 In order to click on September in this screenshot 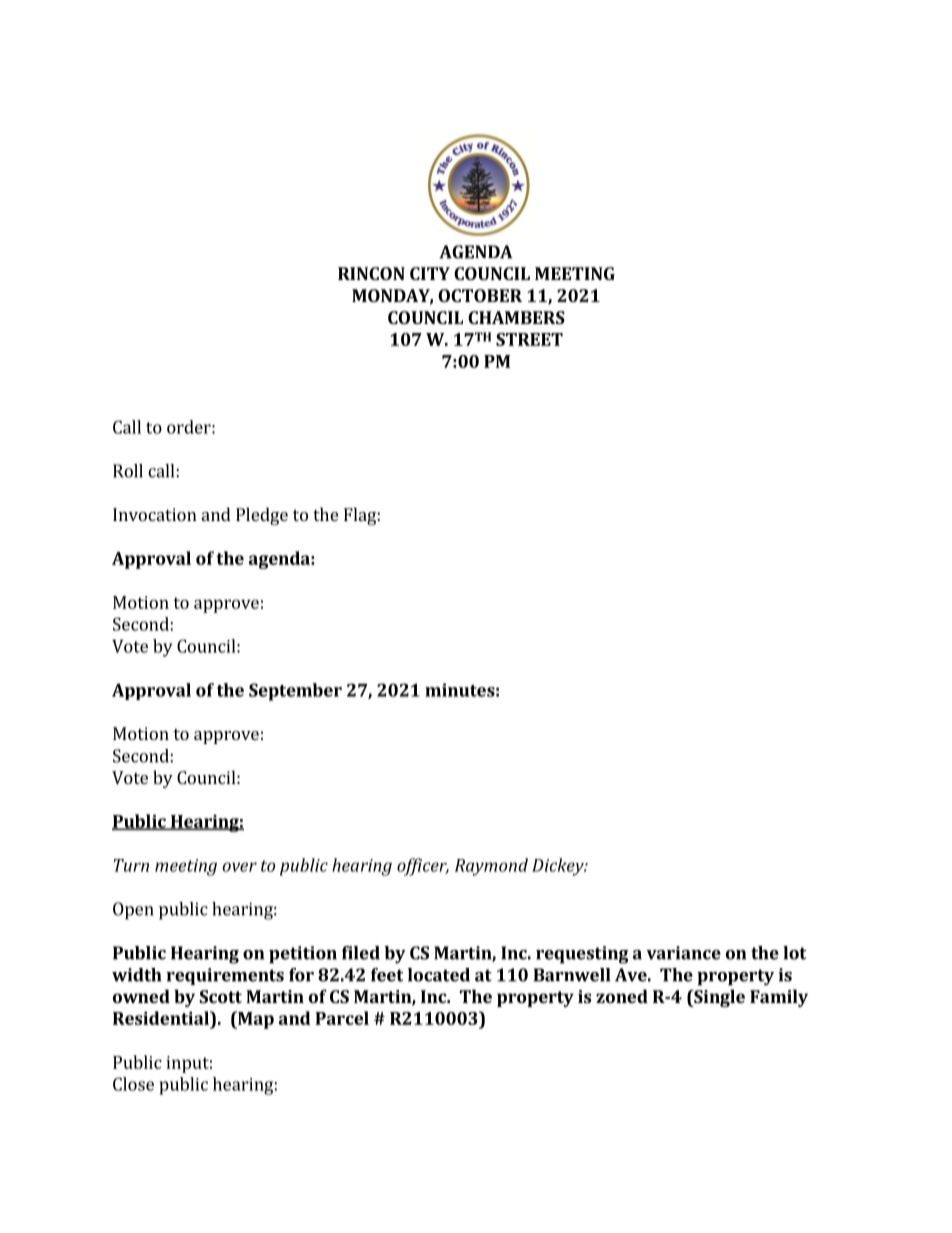, I will do `click(295, 692)`.
